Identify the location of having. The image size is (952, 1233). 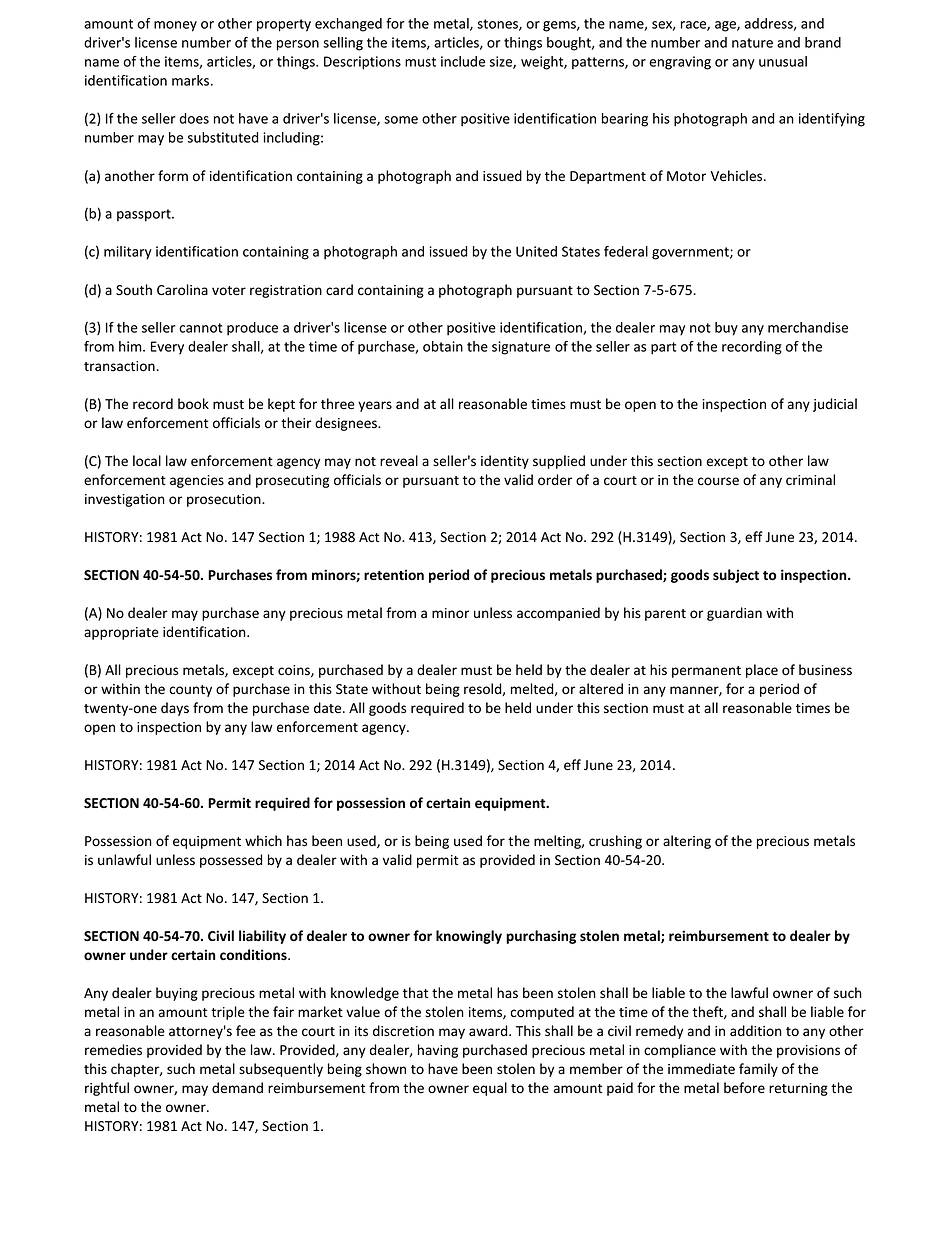
(438, 1051).
